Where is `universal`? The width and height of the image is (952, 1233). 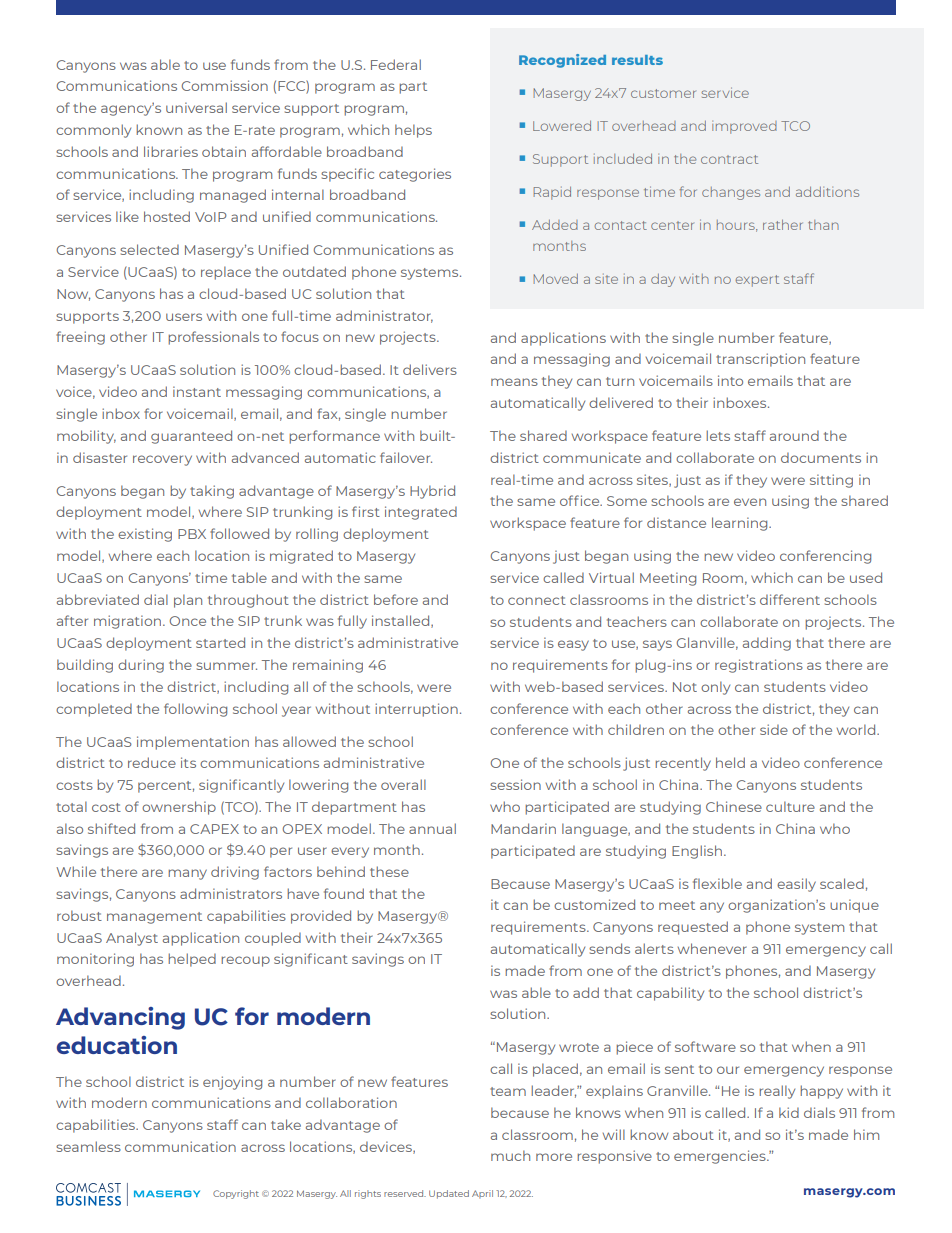 universal is located at coordinates (196, 107).
